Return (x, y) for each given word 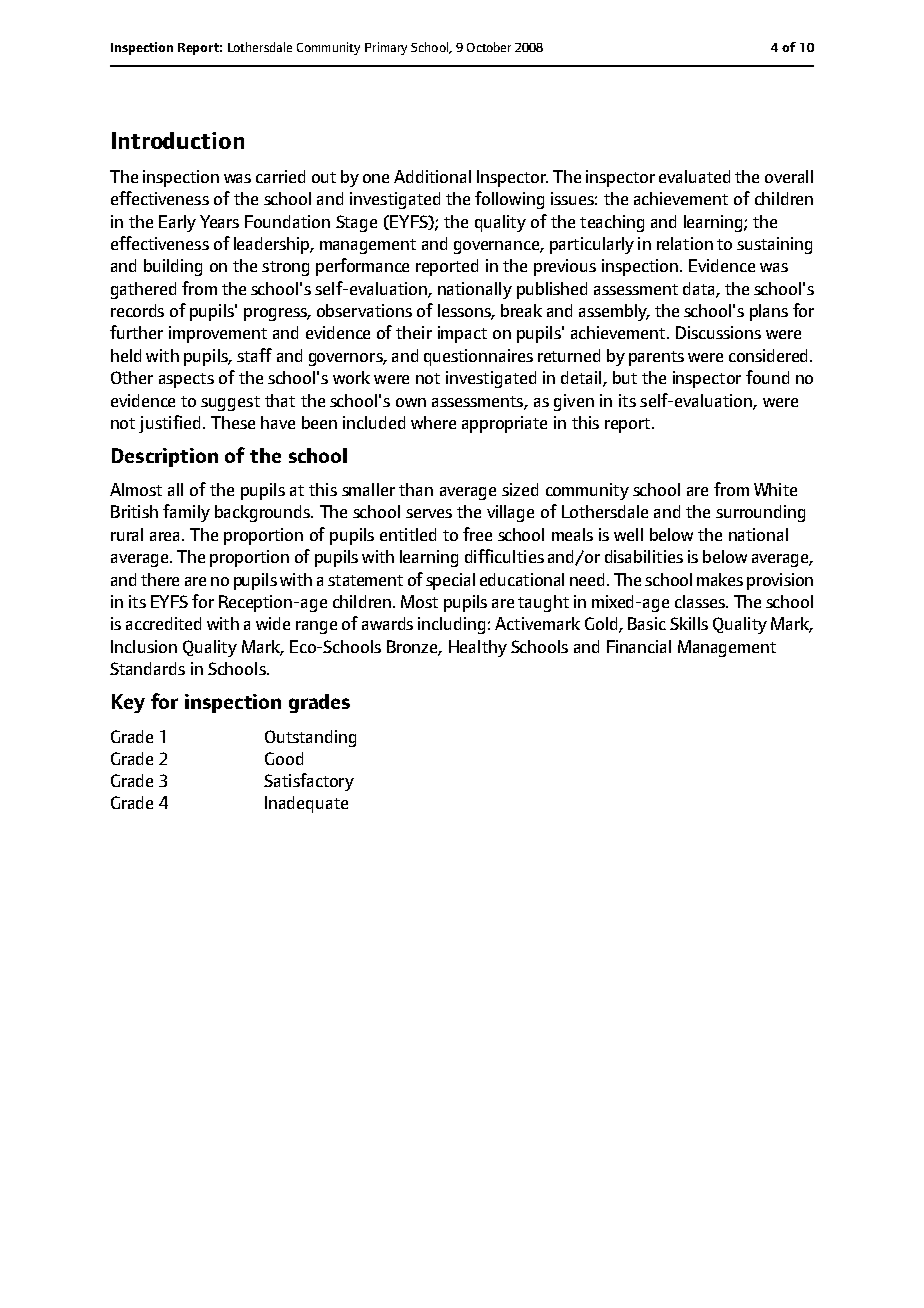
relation (685, 243)
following (509, 200)
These (233, 422)
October (489, 47)
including (451, 625)
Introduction (178, 140)
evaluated (694, 176)
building (173, 267)
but (625, 377)
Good (284, 758)
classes (701, 601)
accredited (163, 623)
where (433, 422)
